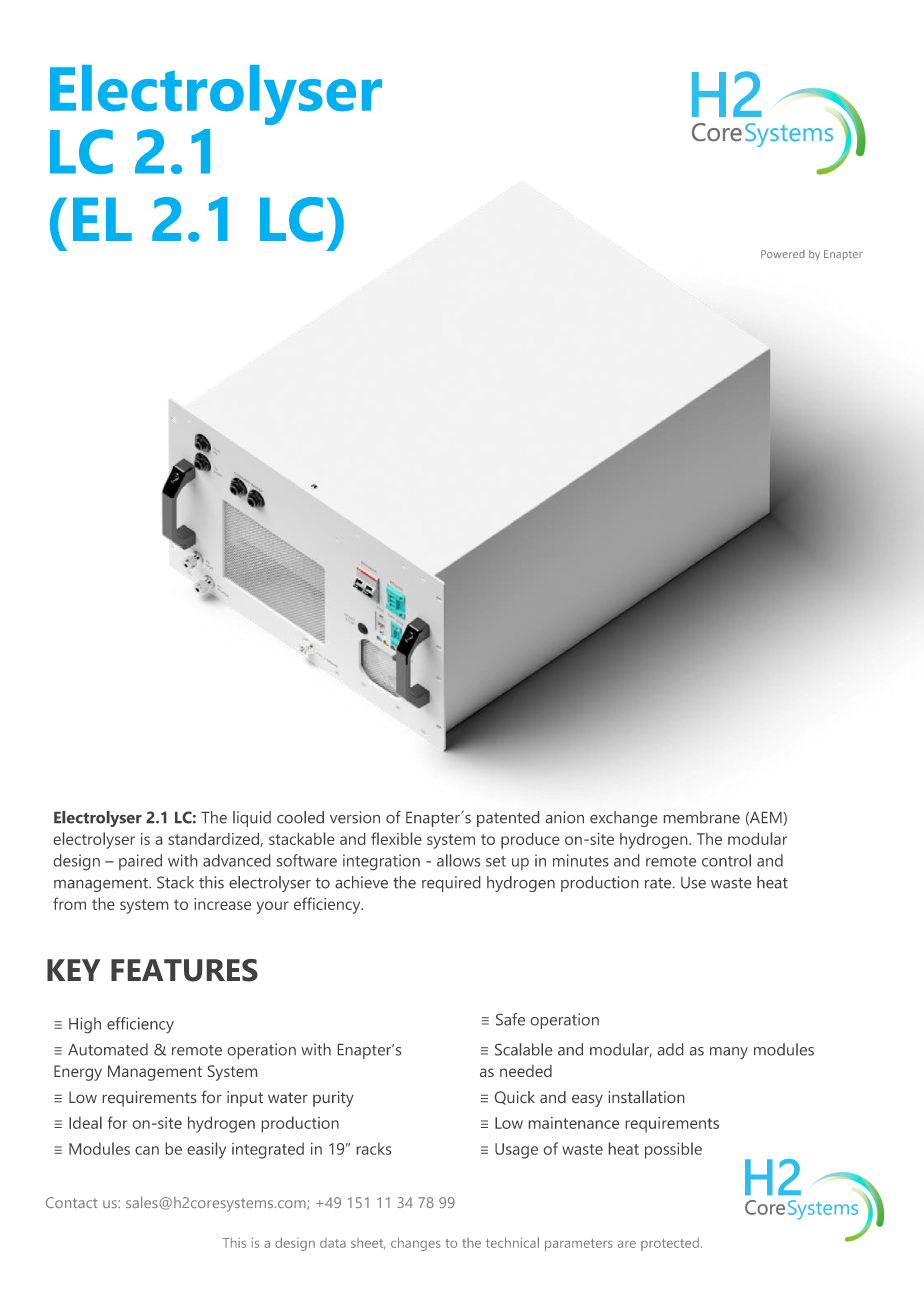  Describe the element at coordinates (508, 819) in the screenshot. I see `patented` at that location.
